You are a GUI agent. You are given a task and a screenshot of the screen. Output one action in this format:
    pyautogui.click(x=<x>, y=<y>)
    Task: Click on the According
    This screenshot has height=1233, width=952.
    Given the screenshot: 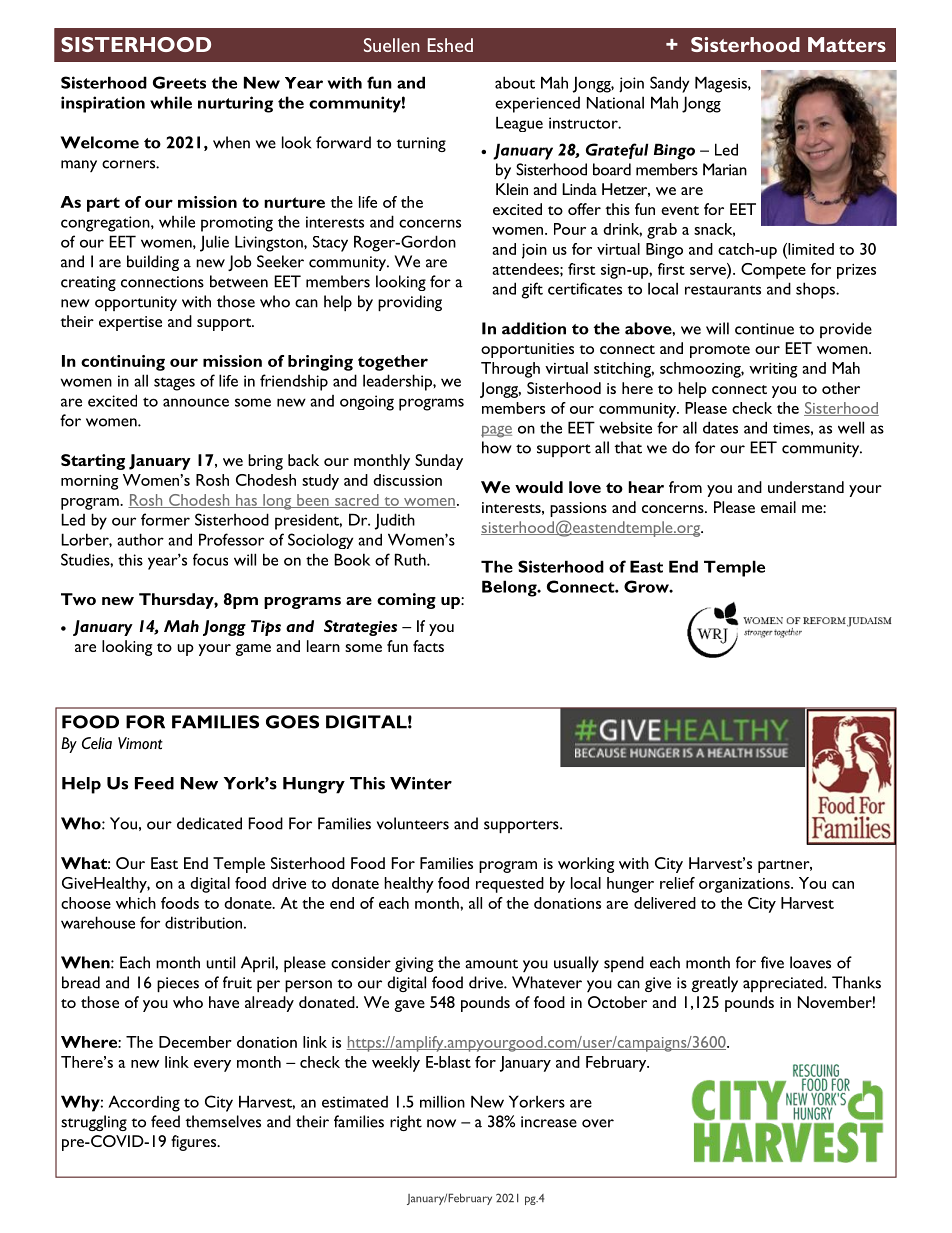 What is the action you would take?
    pyautogui.click(x=144, y=1103)
